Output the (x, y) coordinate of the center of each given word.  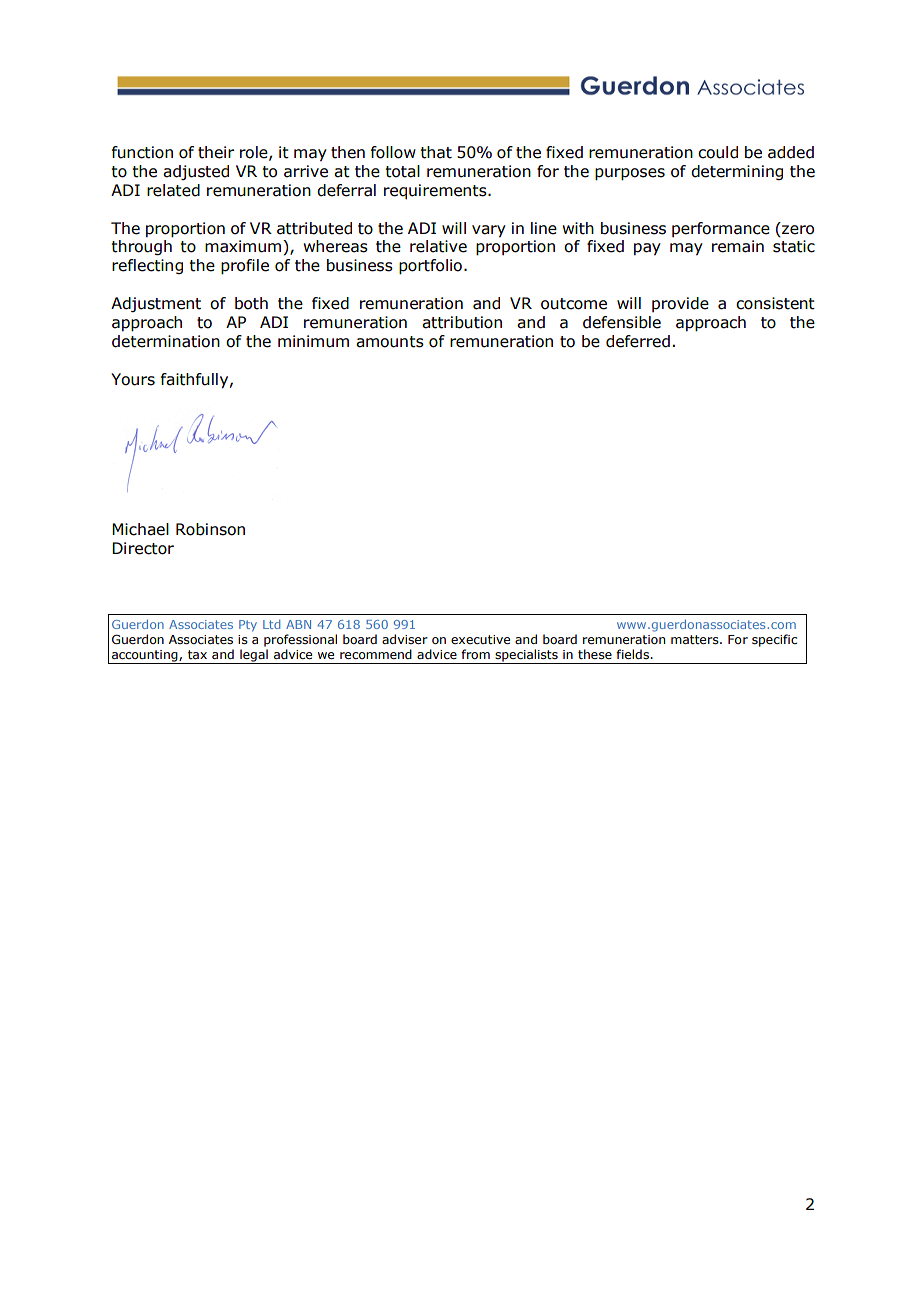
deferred (638, 341)
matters (696, 640)
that (436, 152)
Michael (140, 529)
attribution (462, 322)
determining (737, 172)
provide (680, 304)
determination (166, 341)
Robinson (210, 529)
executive (480, 639)
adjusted (196, 172)
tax (197, 654)
